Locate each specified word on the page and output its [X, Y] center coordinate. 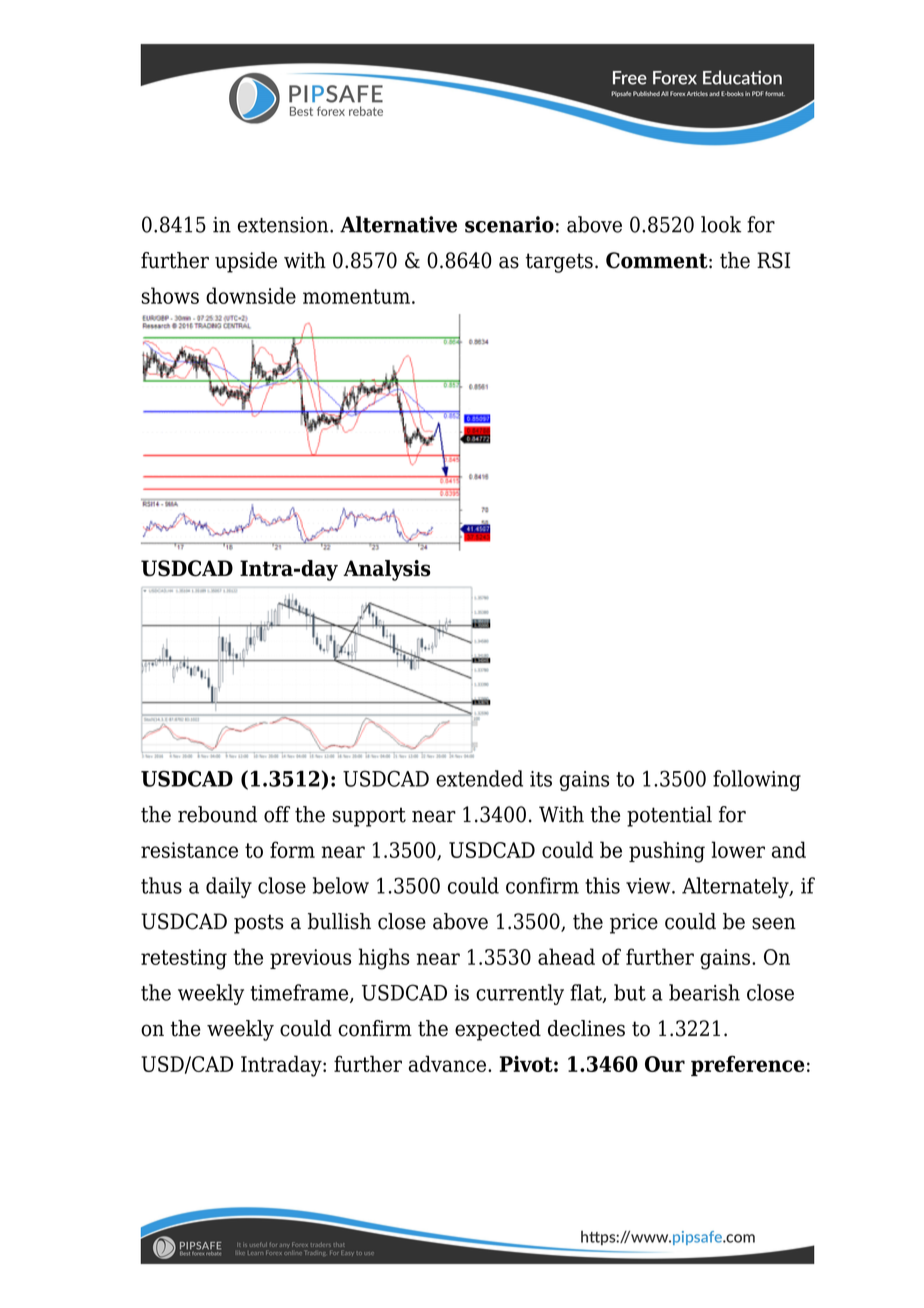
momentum [356, 296]
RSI [773, 260]
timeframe [301, 993]
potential [669, 816]
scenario [509, 224]
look [721, 224]
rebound [217, 814]
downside [251, 295]
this [602, 885]
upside [246, 262]
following [757, 780]
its [541, 779]
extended [479, 778]
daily [229, 887]
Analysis [387, 570]
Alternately [736, 887]
